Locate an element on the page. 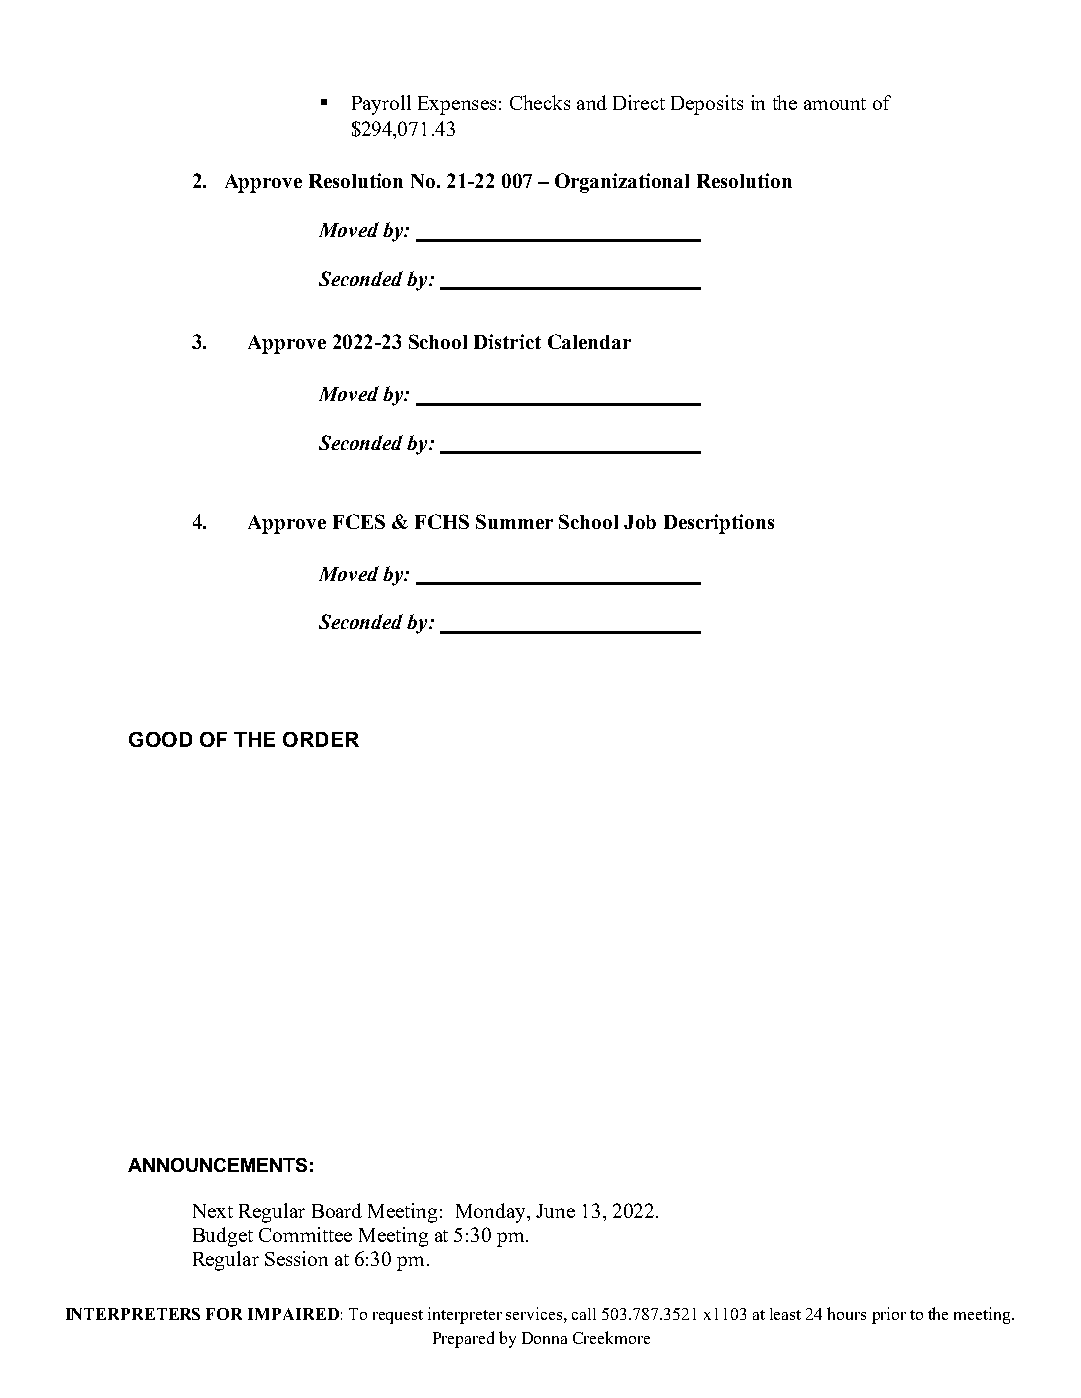 This image has width=1081, height=1398. FOR is located at coordinates (224, 1314).
